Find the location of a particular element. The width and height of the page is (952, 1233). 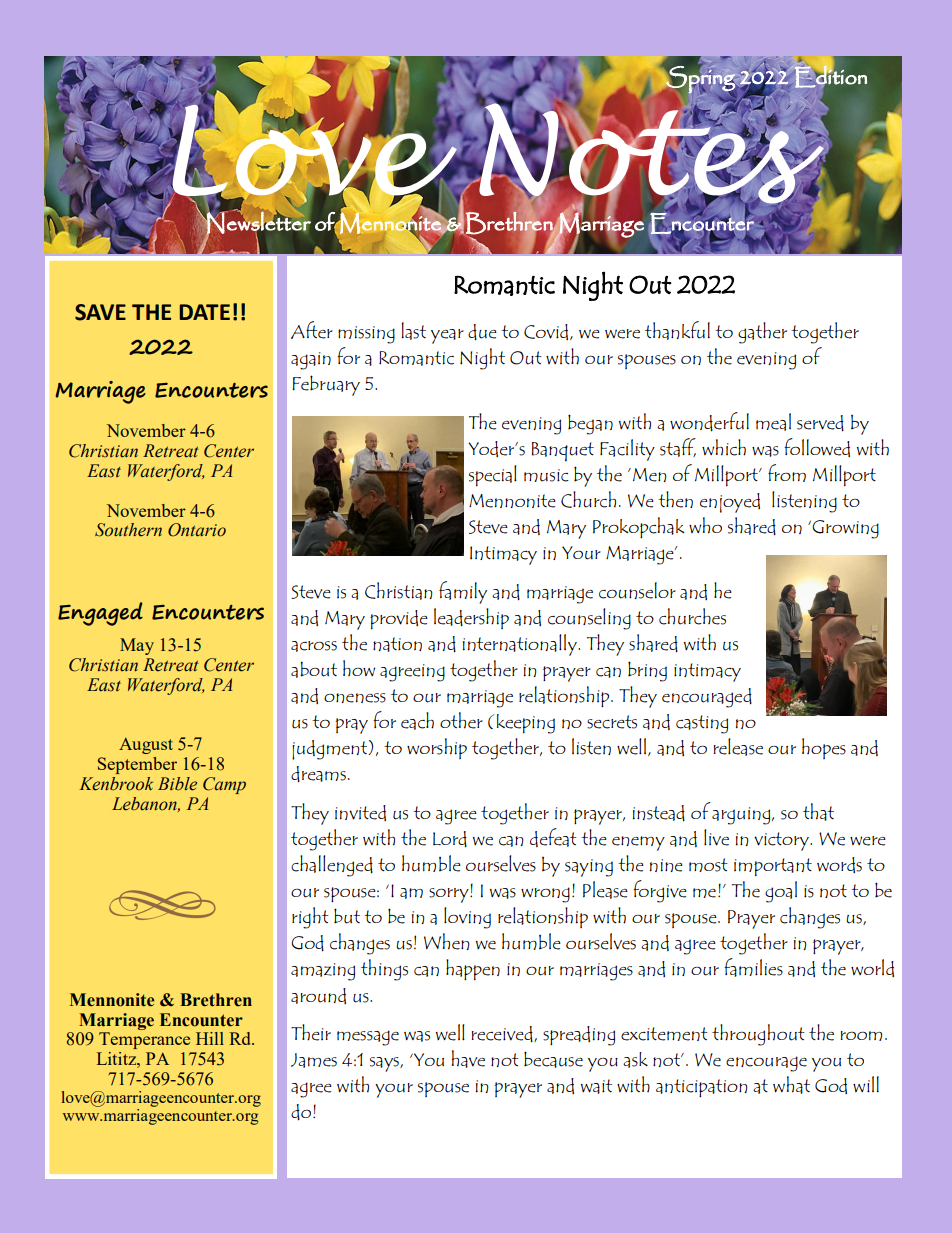

have is located at coordinates (468, 1059).
